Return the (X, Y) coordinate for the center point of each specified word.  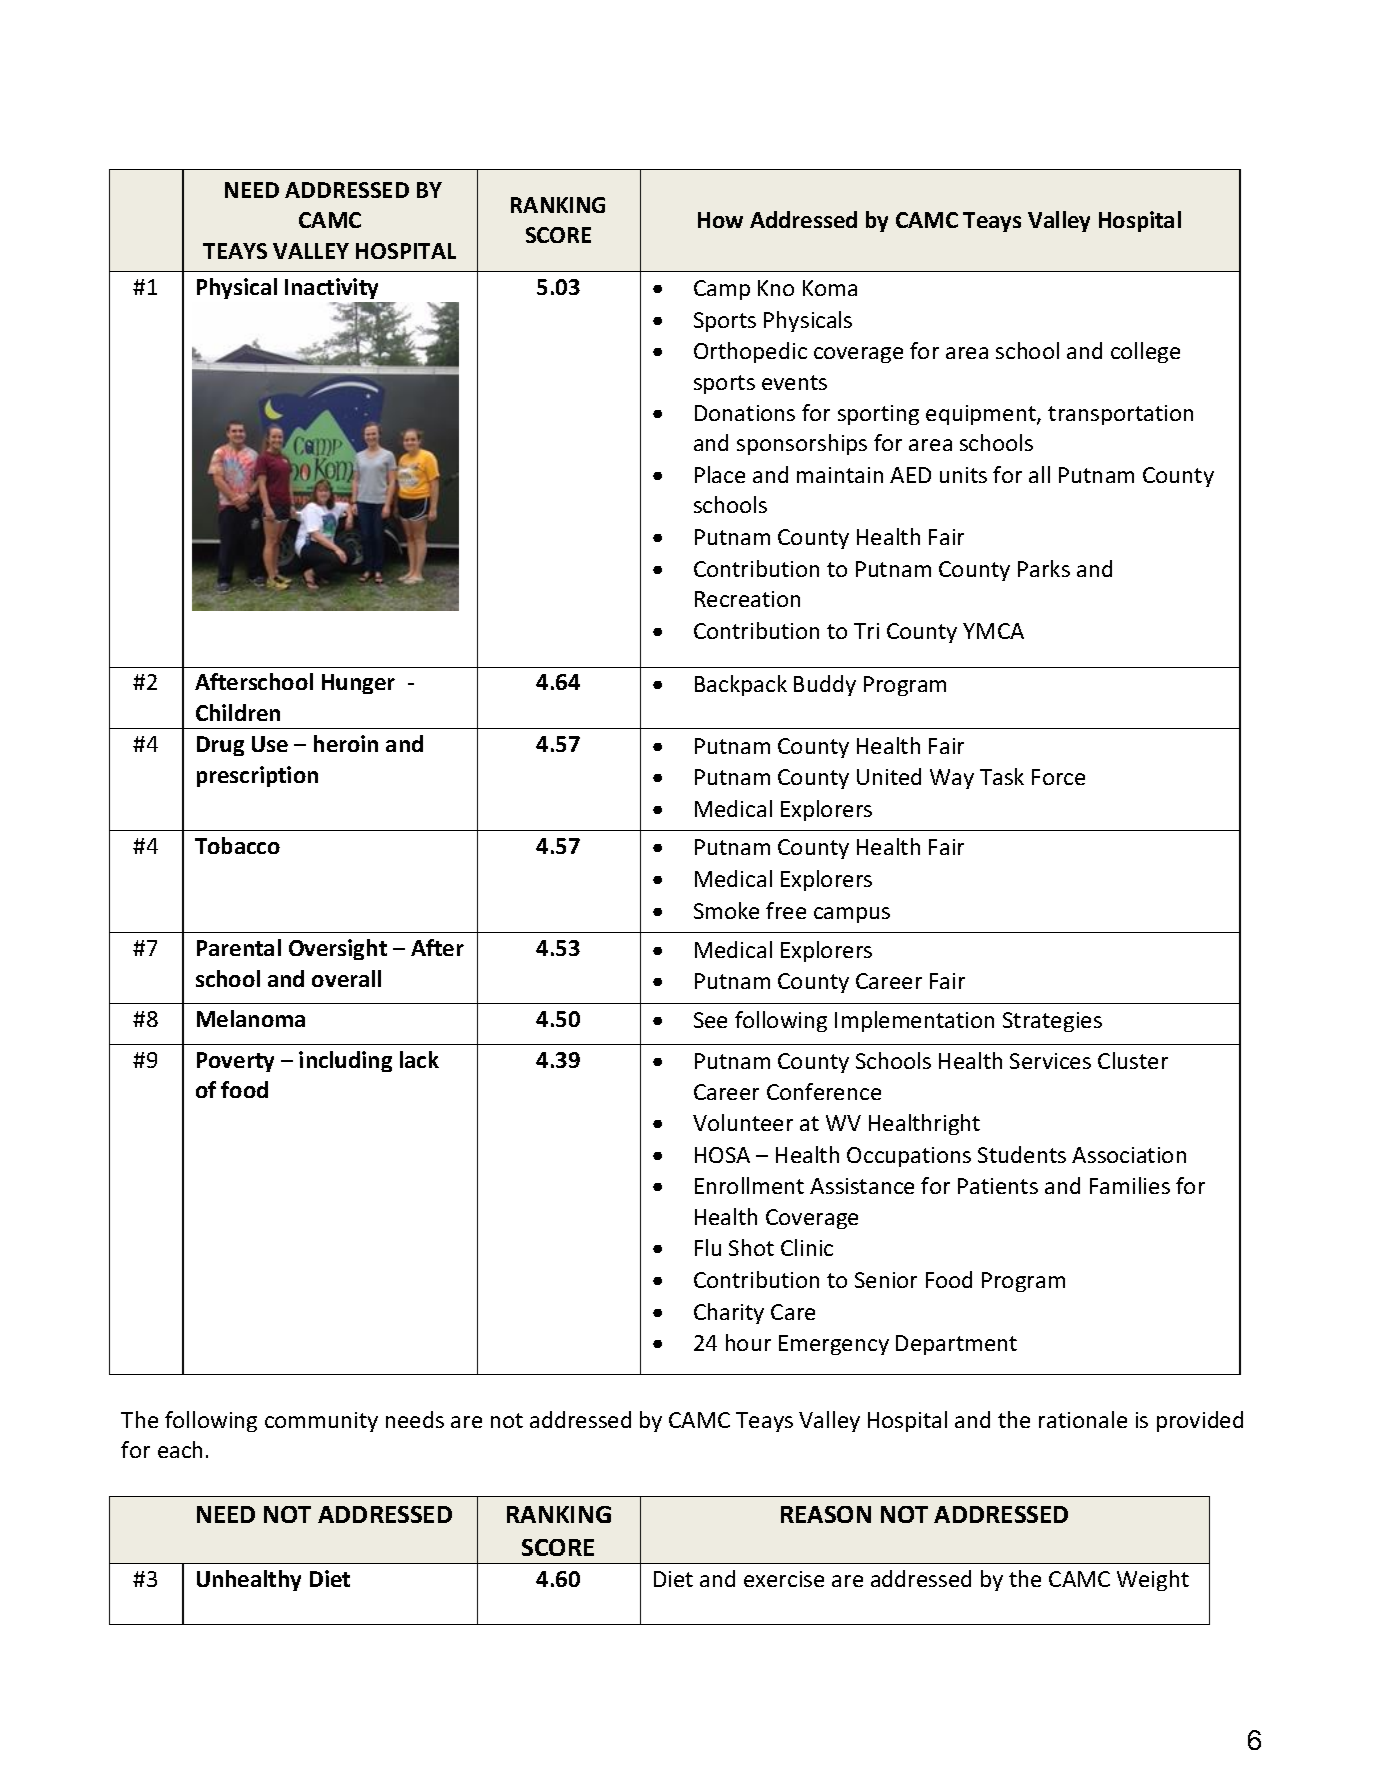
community (321, 1422)
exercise (784, 1579)
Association (1129, 1155)
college (1145, 352)
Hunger (358, 684)
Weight (1153, 1580)
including (345, 1061)
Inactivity (331, 288)
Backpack (741, 685)
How (720, 220)
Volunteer (743, 1122)
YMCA (993, 631)
